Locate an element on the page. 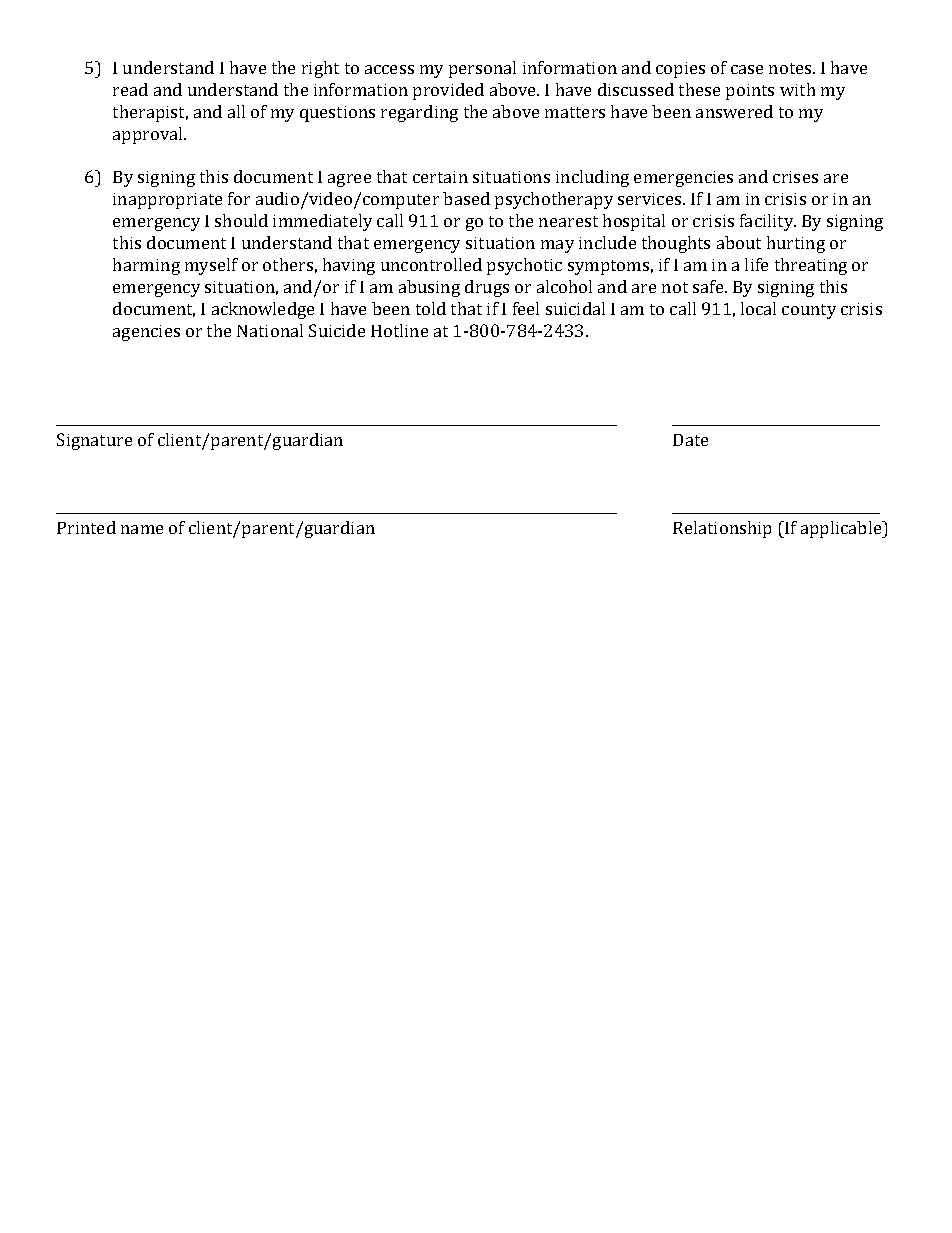 This document has height=1233, width=952. acknowledge is located at coordinates (263, 310).
